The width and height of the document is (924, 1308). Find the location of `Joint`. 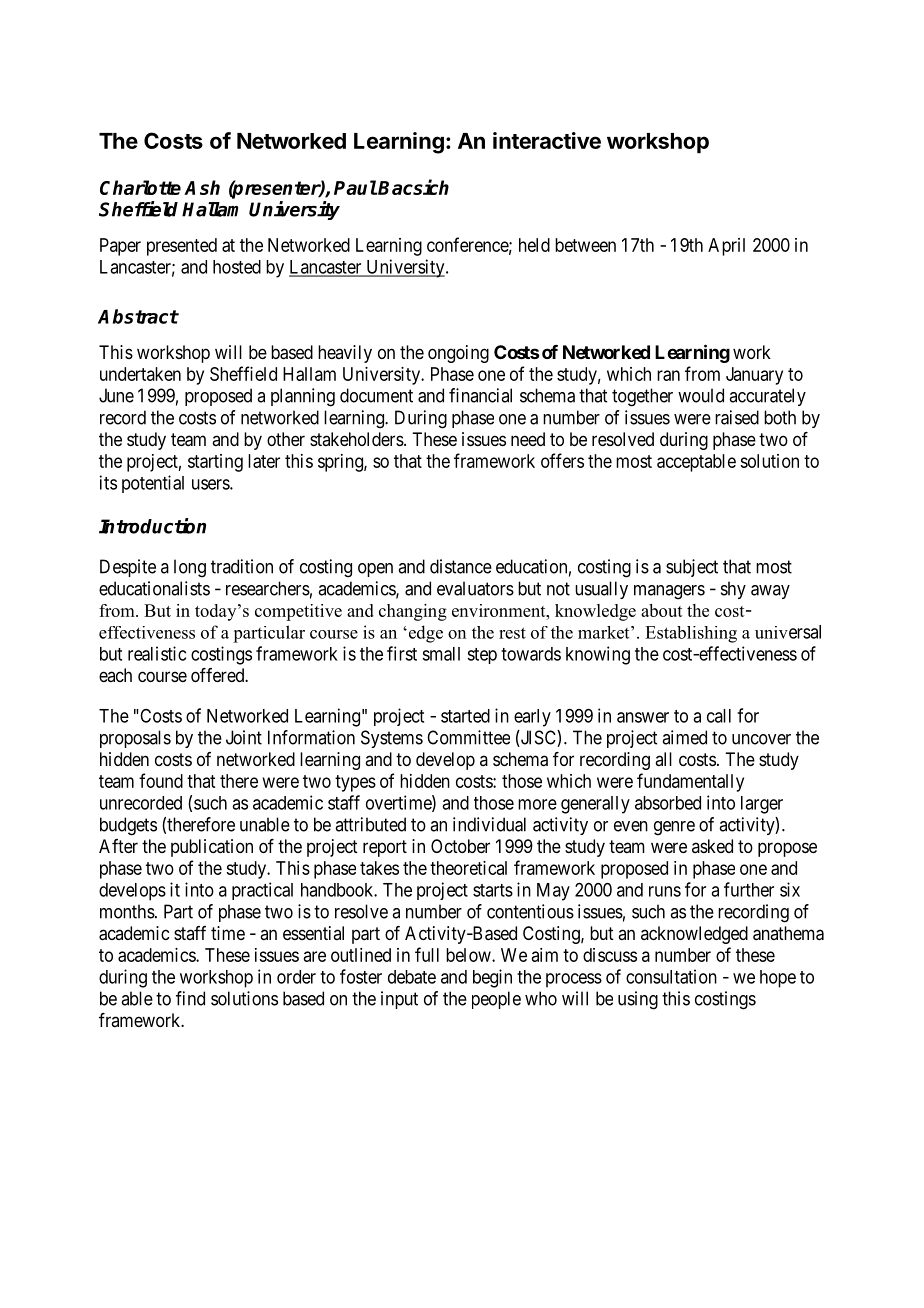

Joint is located at coordinates (244, 737).
